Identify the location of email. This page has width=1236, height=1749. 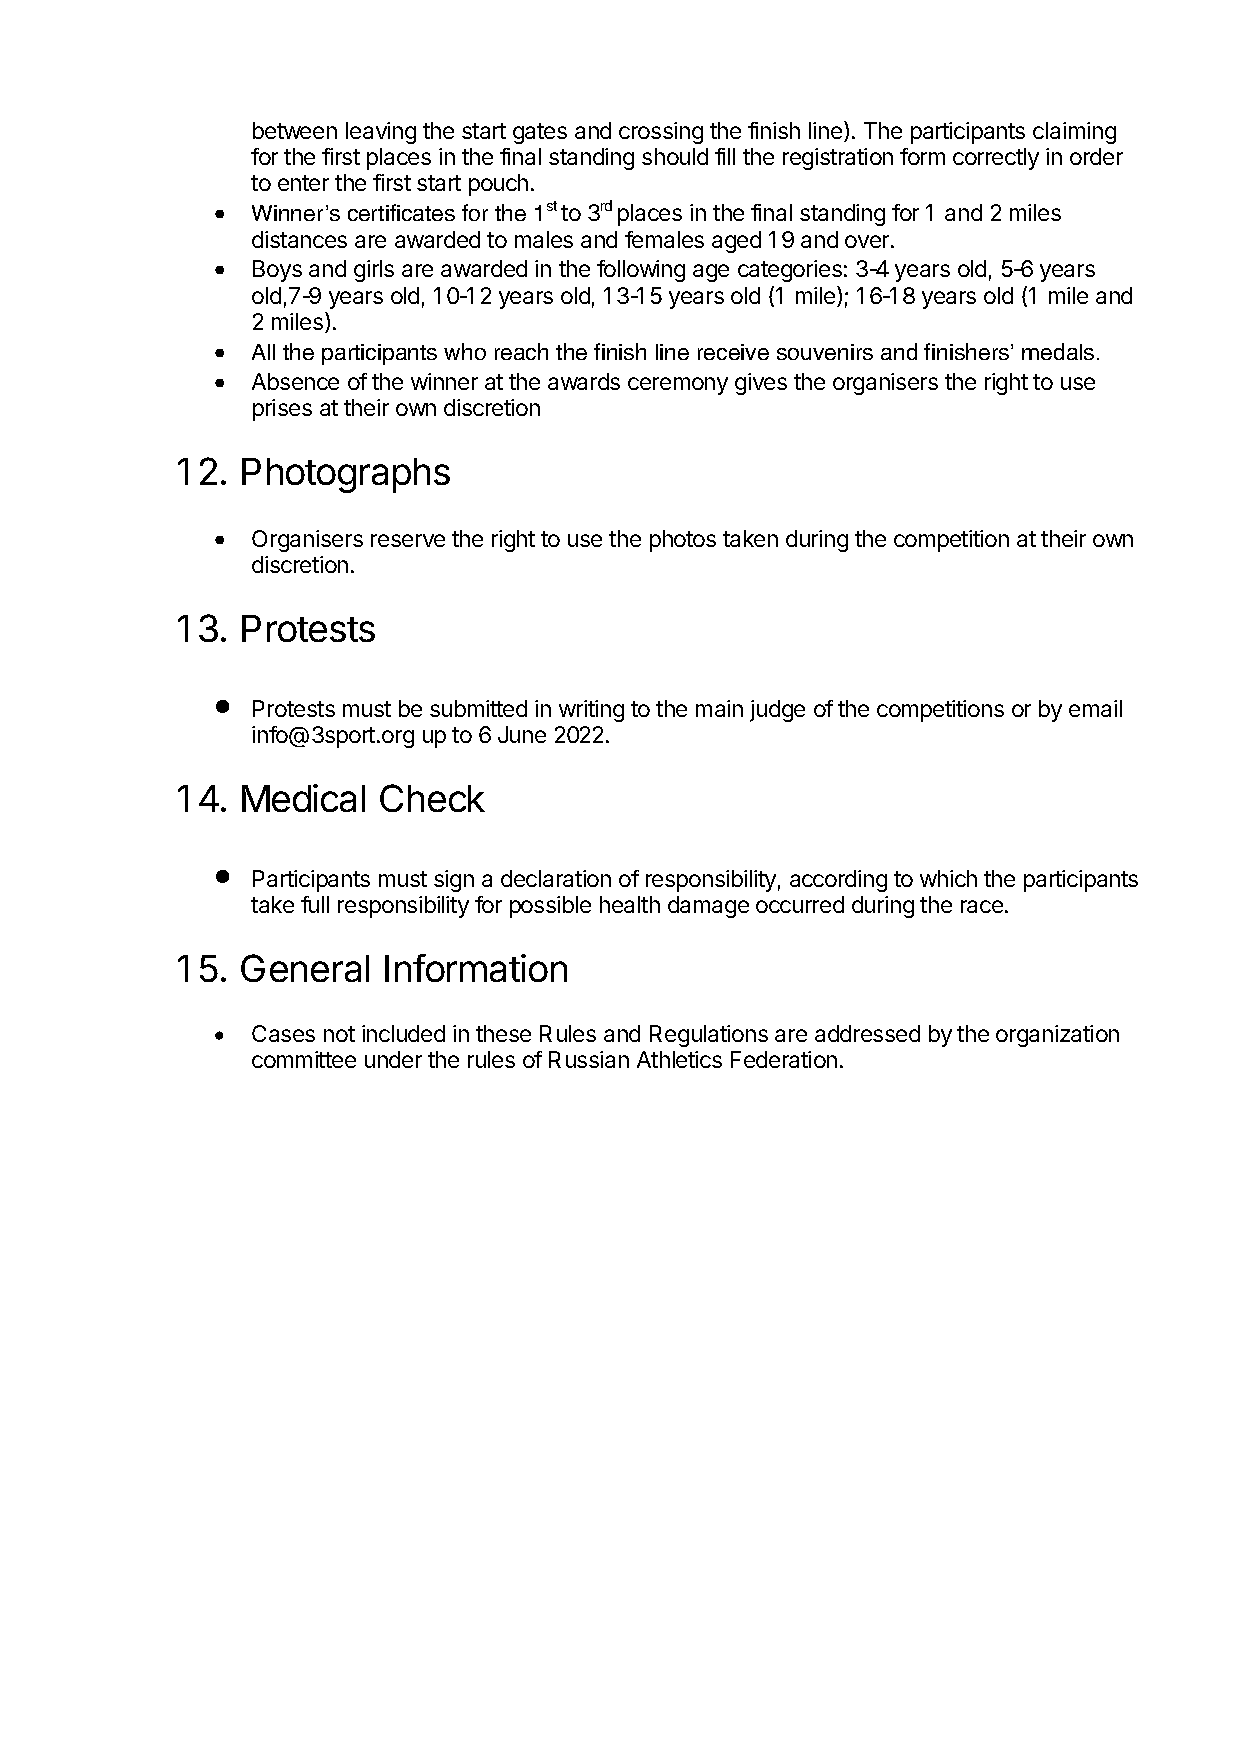
(1095, 708).
